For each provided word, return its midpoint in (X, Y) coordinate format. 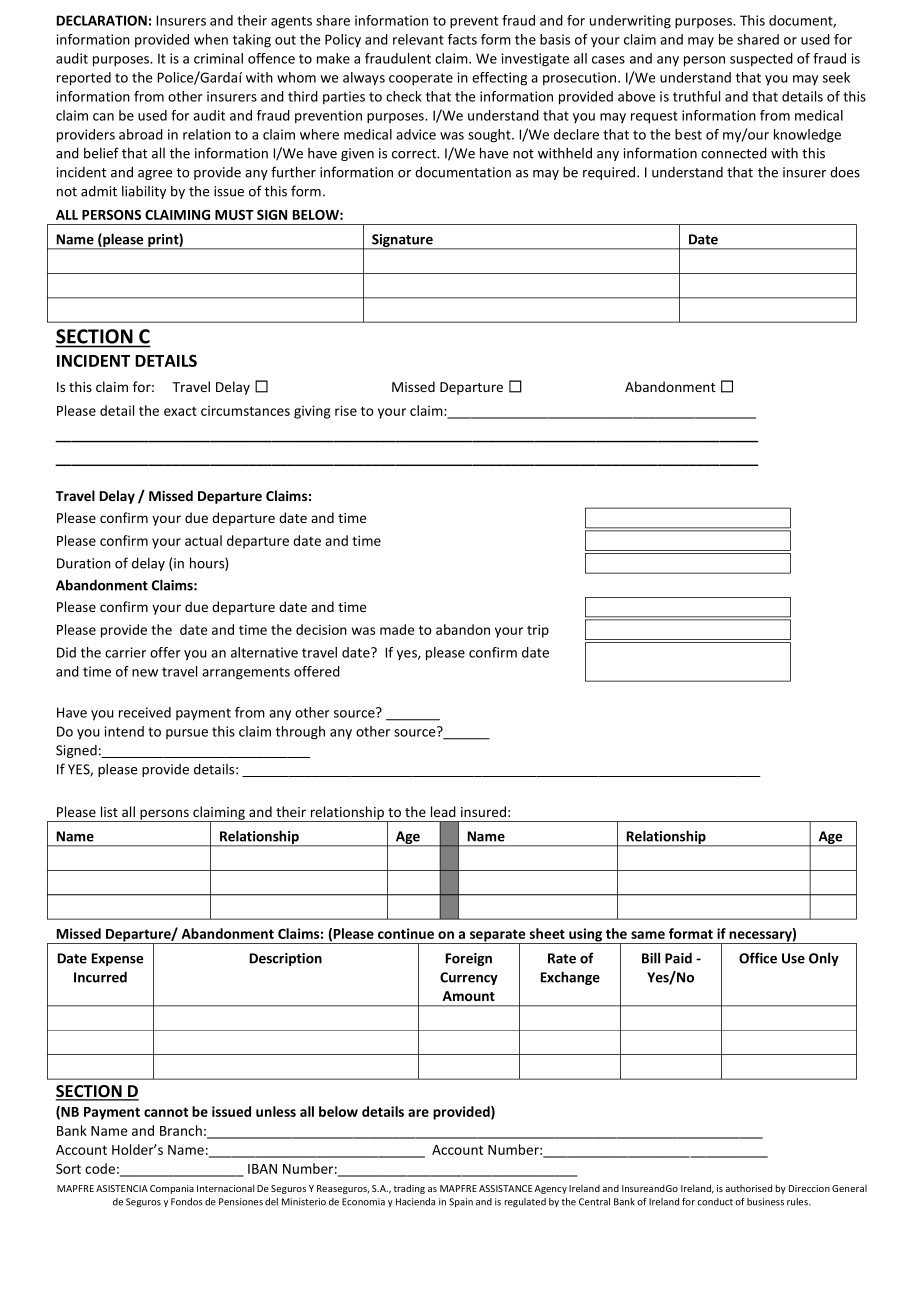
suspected (761, 59)
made (397, 629)
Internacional (225, 1188)
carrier (125, 652)
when (211, 39)
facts (462, 39)
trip (538, 631)
